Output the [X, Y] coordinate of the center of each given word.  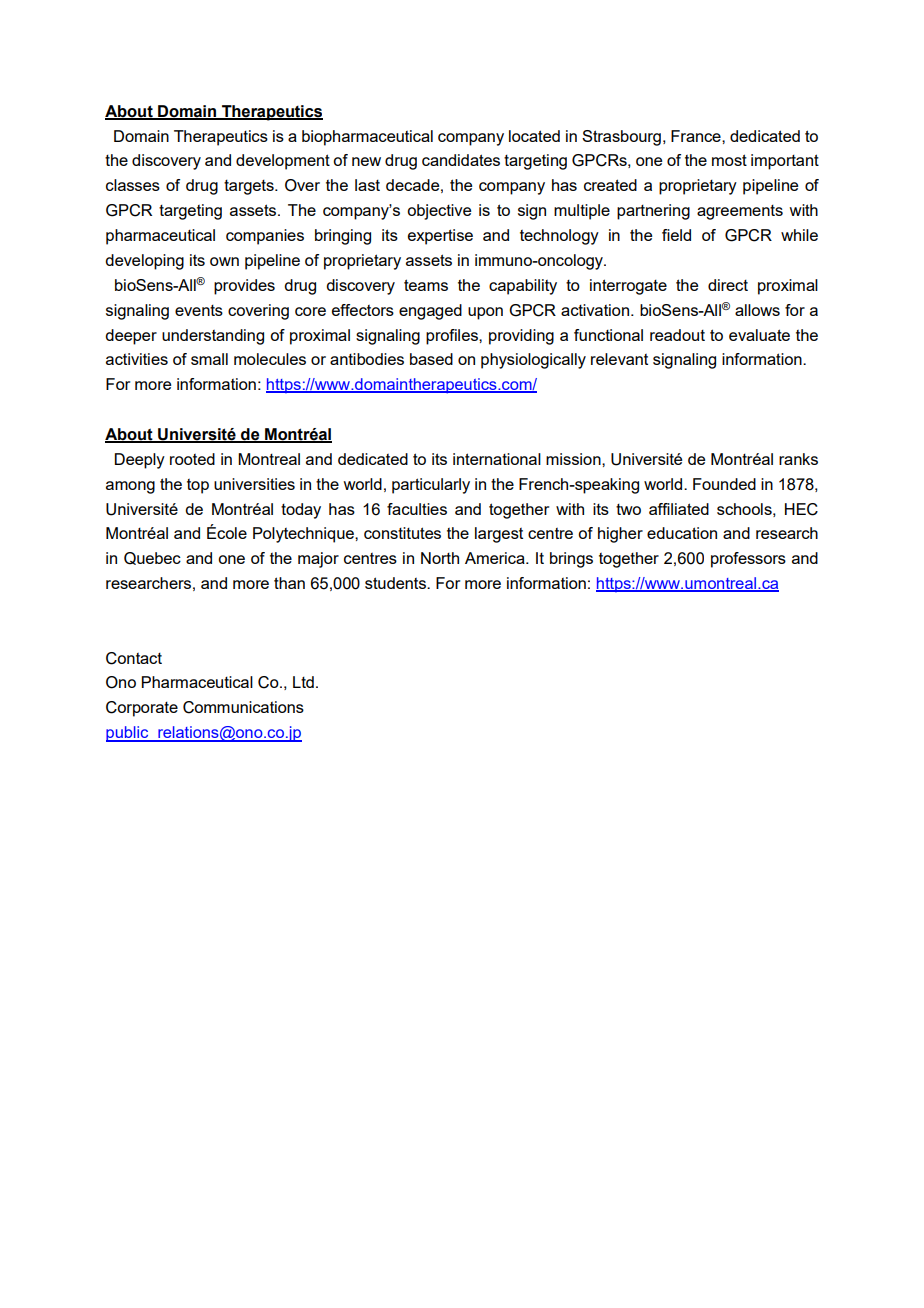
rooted [192, 459]
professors [748, 560]
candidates [461, 160]
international [497, 459]
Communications [243, 707]
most [729, 160]
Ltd [303, 682]
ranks [798, 459]
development [283, 162]
